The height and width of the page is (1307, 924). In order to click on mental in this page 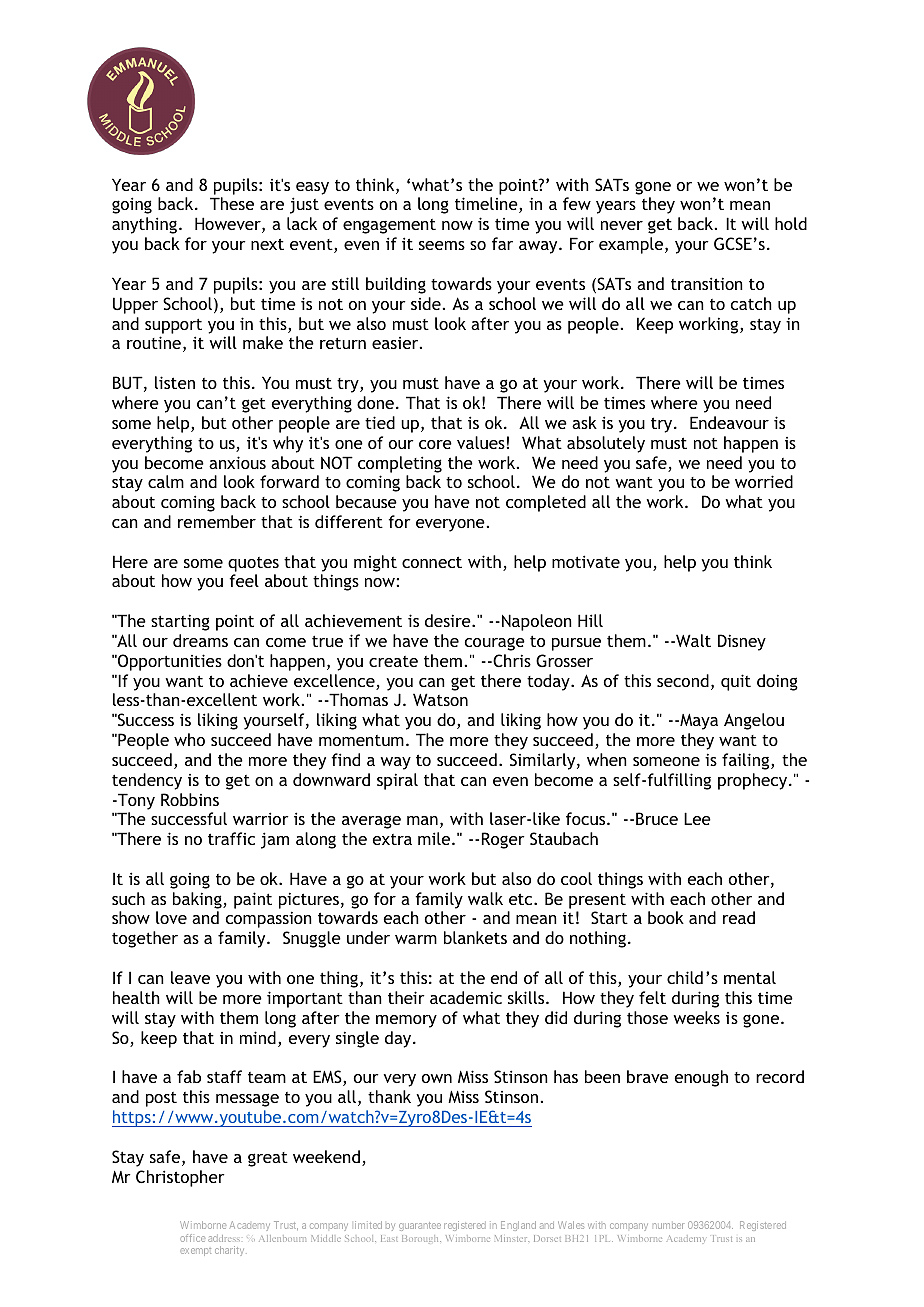, I will do `click(750, 977)`.
